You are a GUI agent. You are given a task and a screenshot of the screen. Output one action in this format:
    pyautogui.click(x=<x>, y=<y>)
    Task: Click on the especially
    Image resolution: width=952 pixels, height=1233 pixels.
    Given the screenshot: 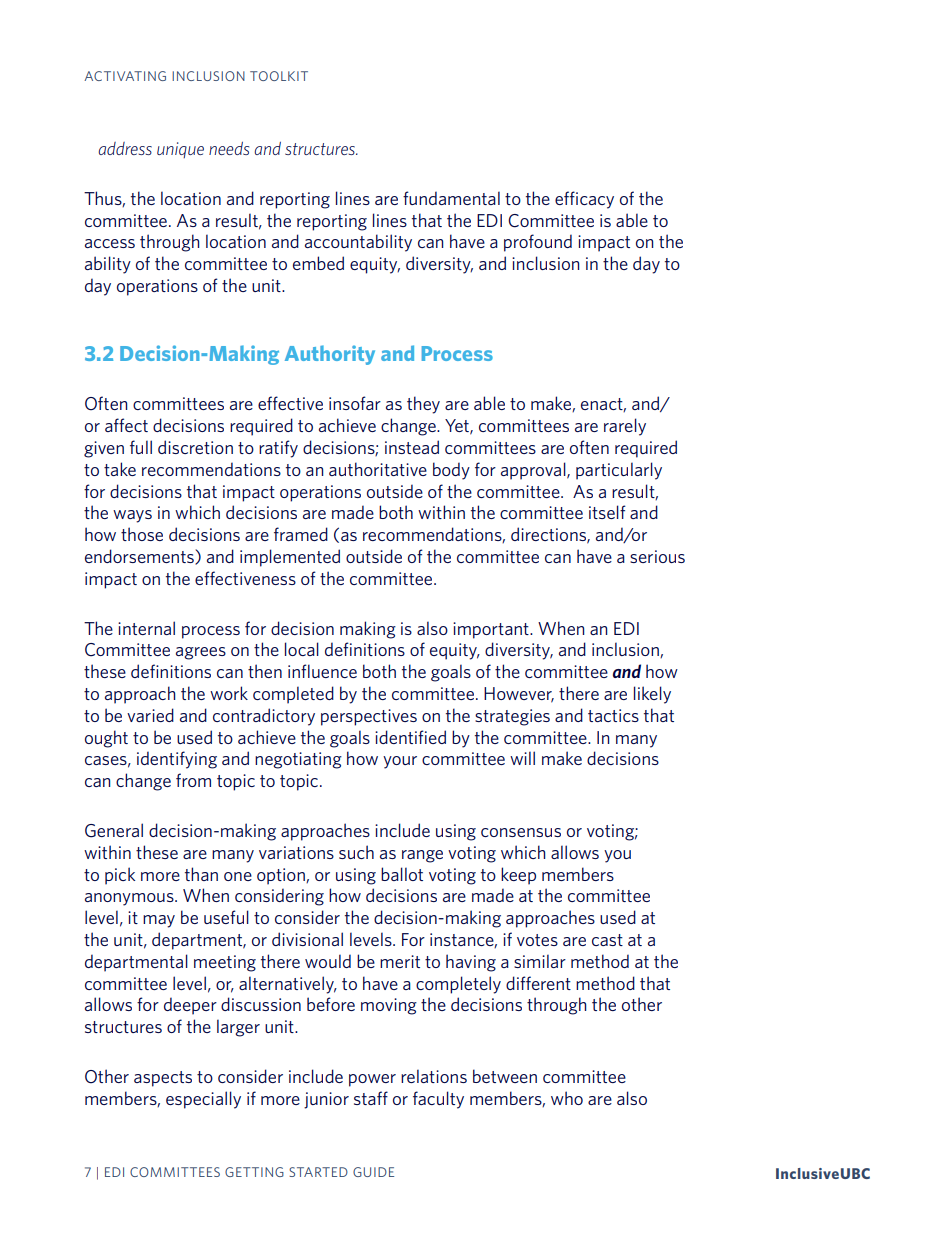 What is the action you would take?
    pyautogui.click(x=203, y=1100)
